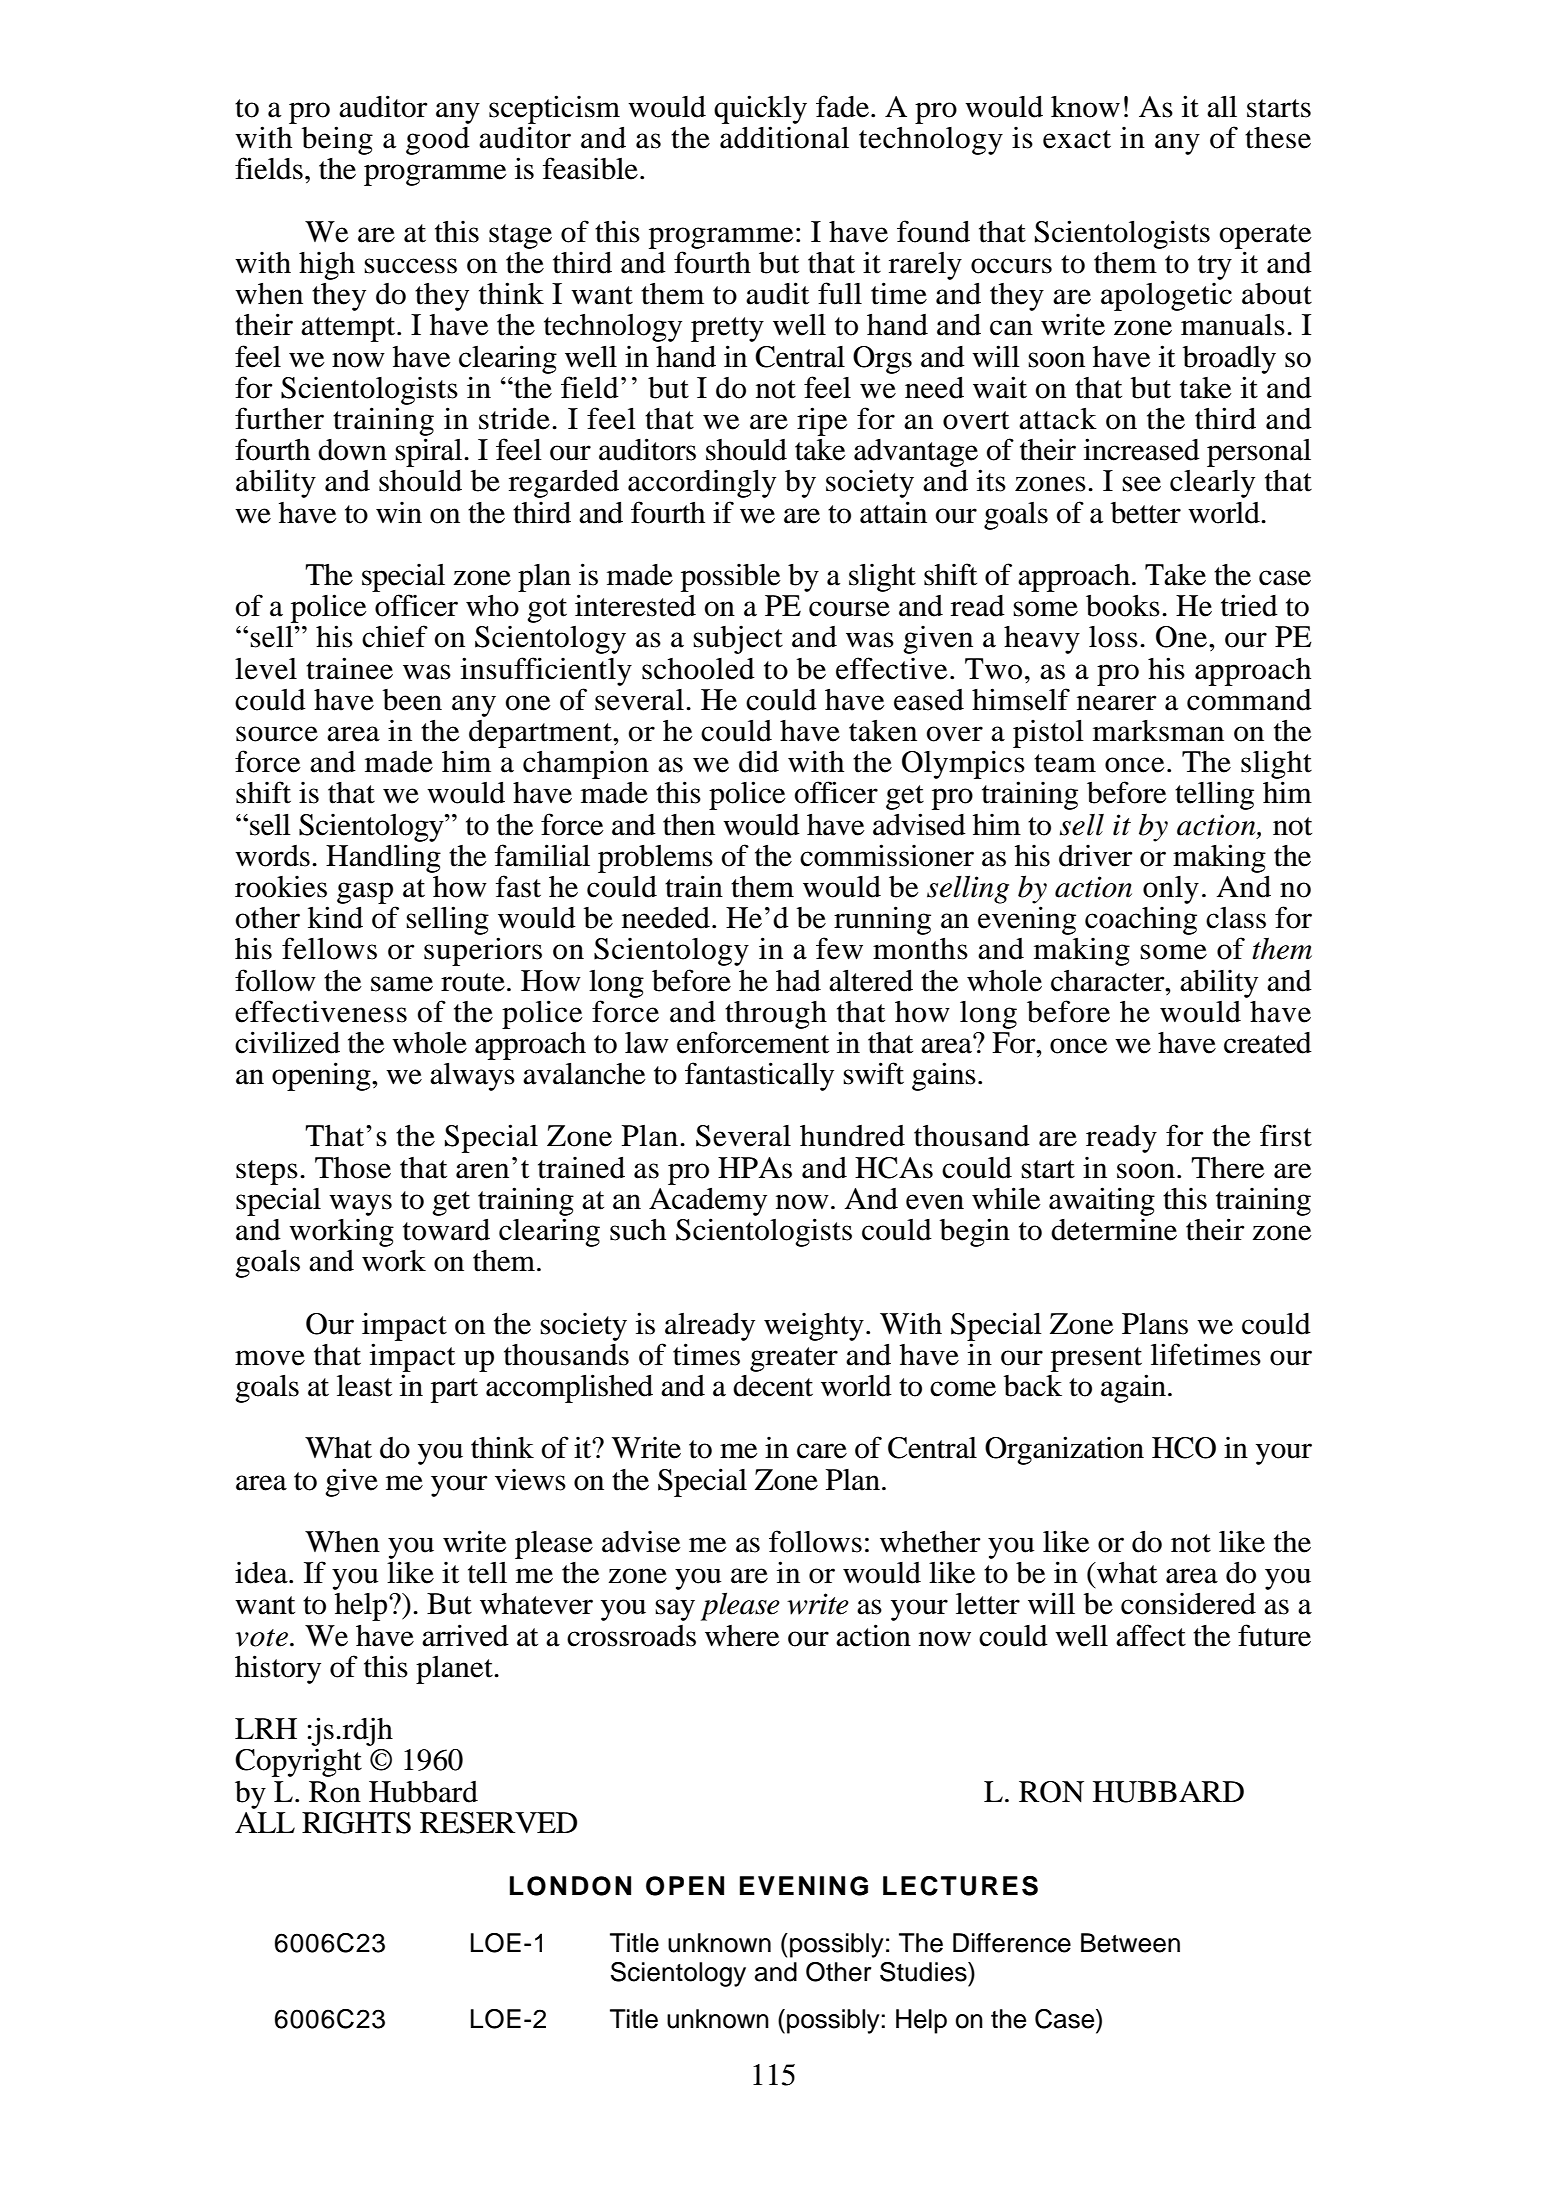  I want to click on through, so click(776, 1015).
